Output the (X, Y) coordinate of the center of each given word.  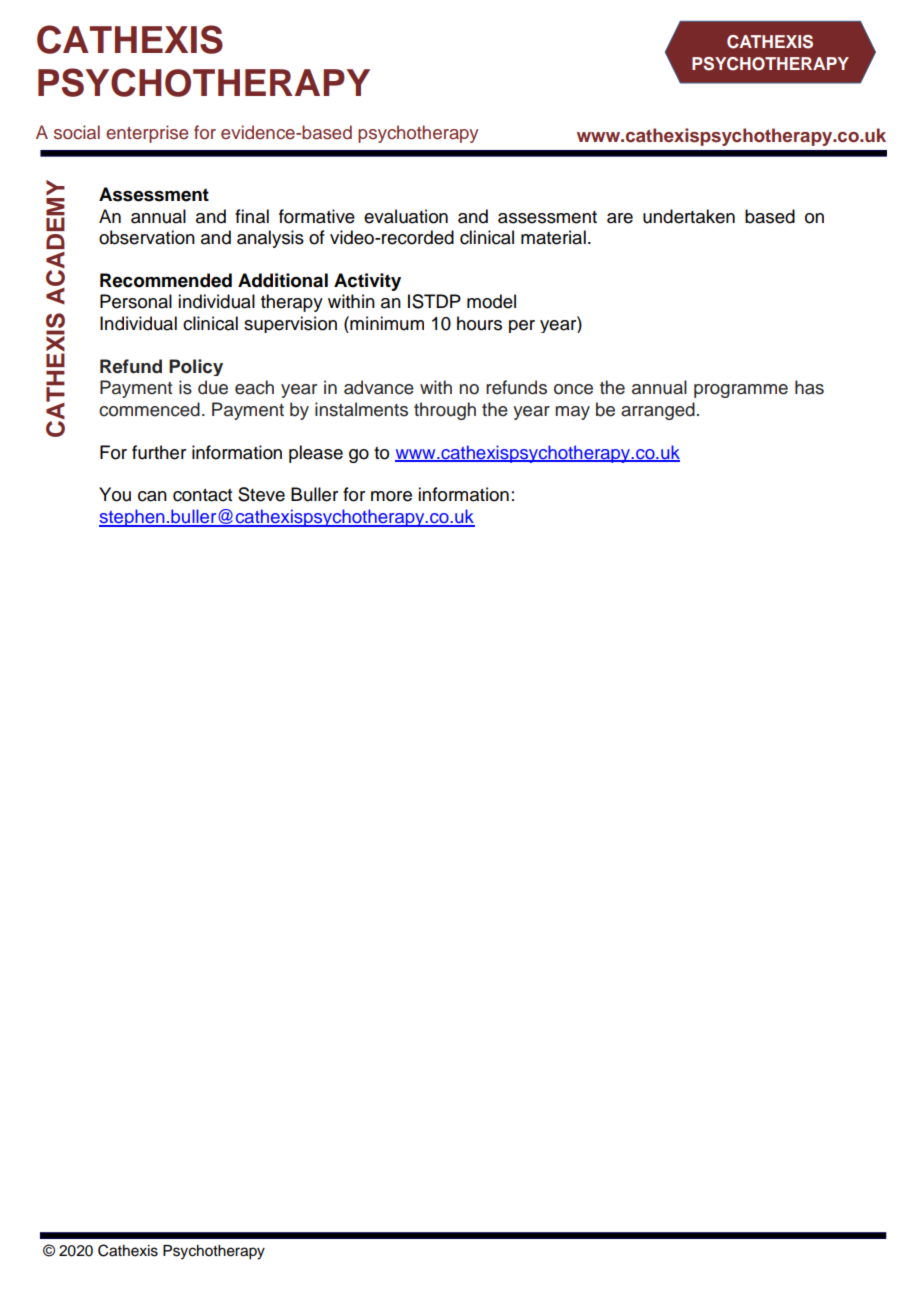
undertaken (689, 216)
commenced (149, 409)
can (152, 496)
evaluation (406, 216)
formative (317, 216)
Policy (196, 367)
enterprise (147, 134)
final (252, 216)
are (620, 218)
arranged (658, 411)
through (445, 411)
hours (479, 323)
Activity (367, 282)
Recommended (166, 280)
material (553, 237)
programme (741, 391)
